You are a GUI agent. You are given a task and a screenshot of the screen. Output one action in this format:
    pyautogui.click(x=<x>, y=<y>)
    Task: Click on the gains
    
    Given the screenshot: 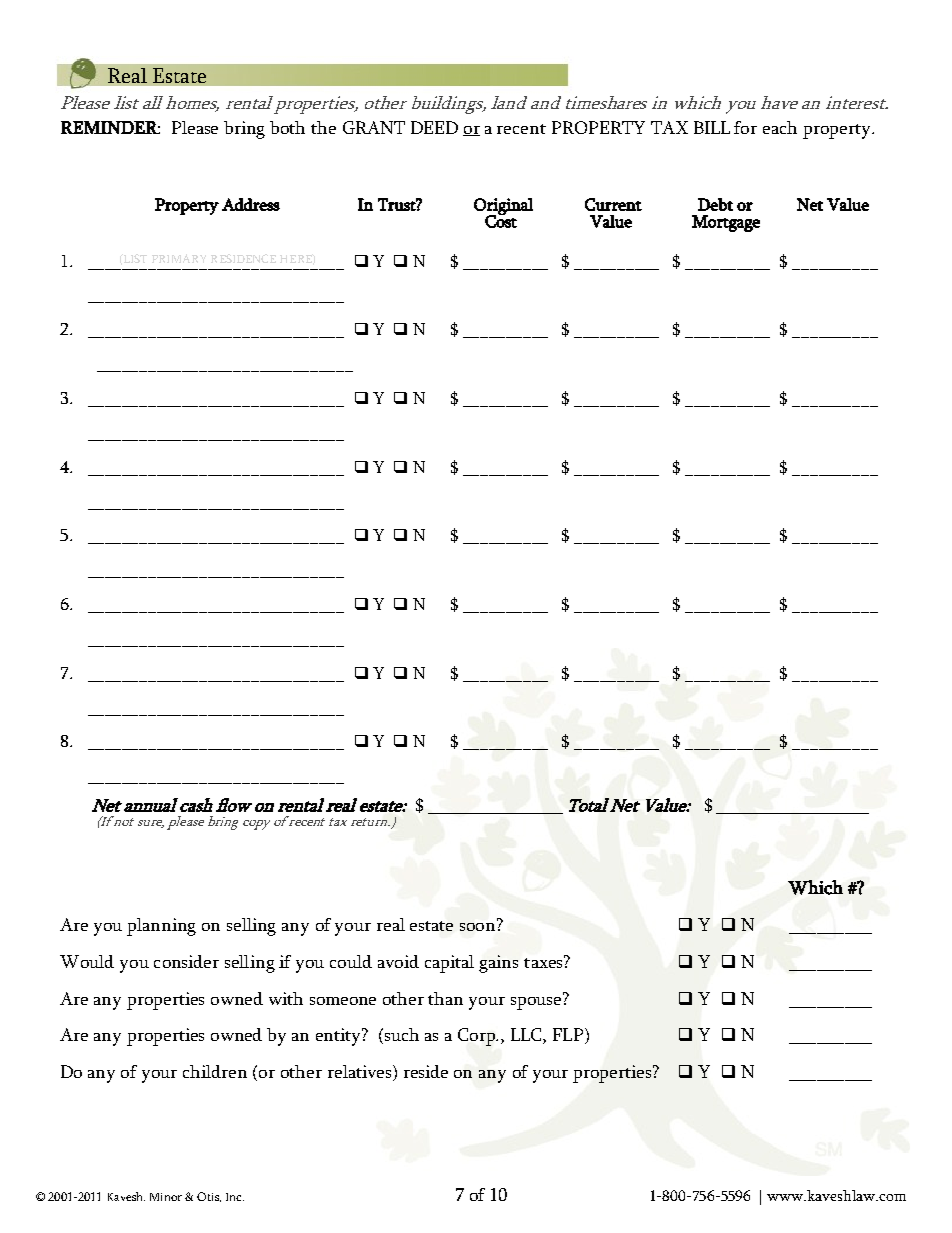 What is the action you would take?
    pyautogui.click(x=498, y=964)
